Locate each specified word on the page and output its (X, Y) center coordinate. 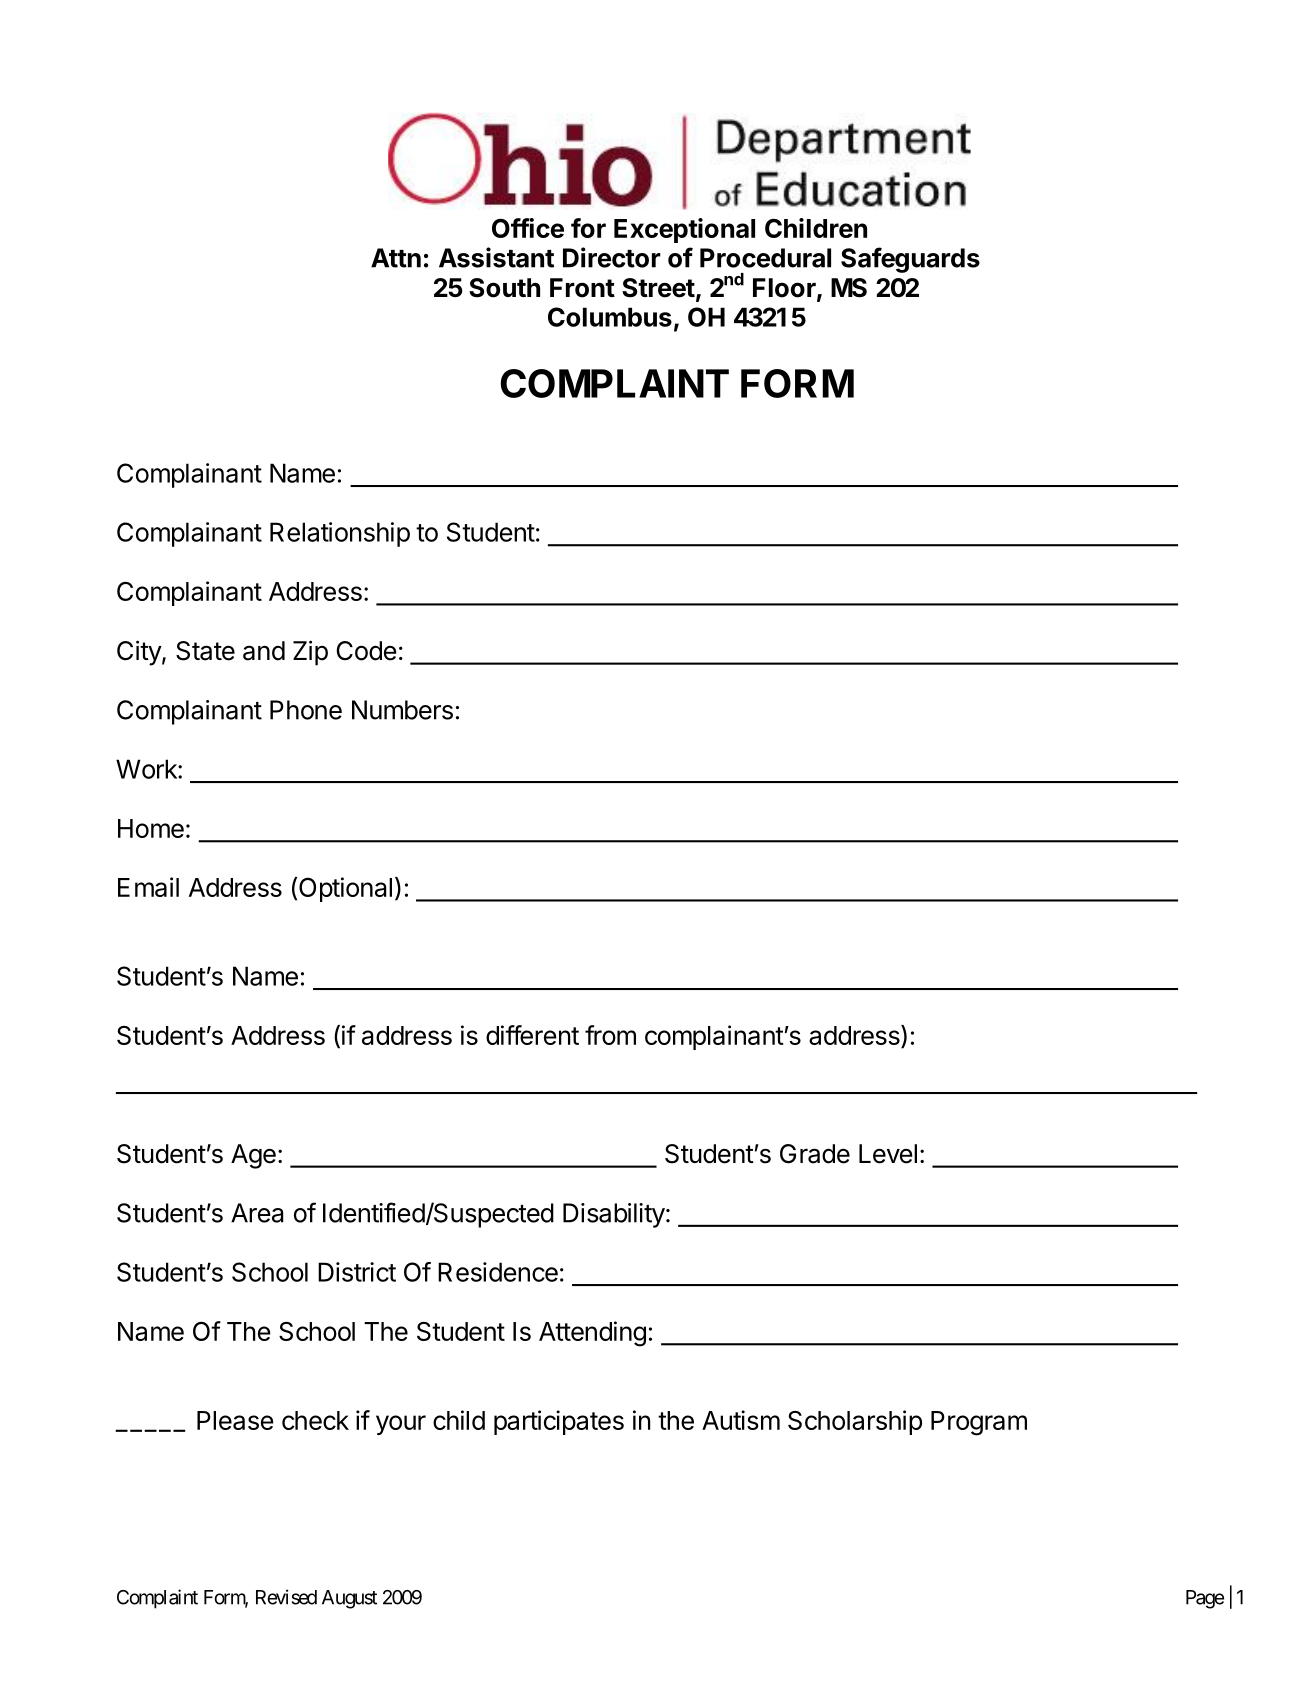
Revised (286, 1597)
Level (888, 1154)
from (610, 1035)
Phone (306, 710)
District (357, 1272)
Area (257, 1213)
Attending (592, 1334)
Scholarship (855, 1422)
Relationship (340, 534)
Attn (396, 258)
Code (366, 651)
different (532, 1035)
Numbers (402, 710)
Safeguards (910, 260)
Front (582, 288)
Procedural (765, 258)
